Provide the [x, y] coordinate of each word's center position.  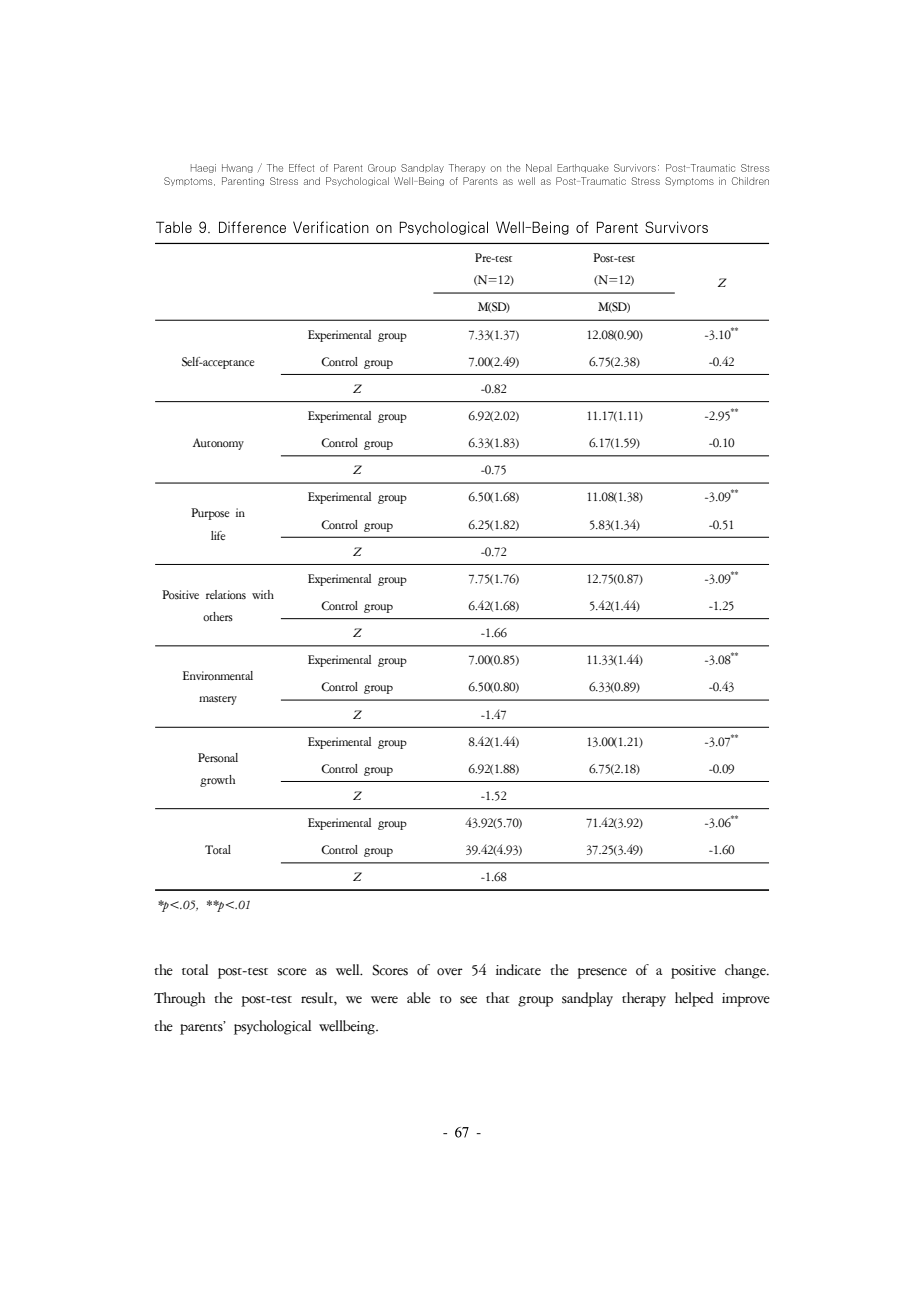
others [218, 617]
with [263, 594]
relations [226, 595]
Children [750, 181]
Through [179, 999]
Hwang [240, 168]
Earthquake [583, 168]
